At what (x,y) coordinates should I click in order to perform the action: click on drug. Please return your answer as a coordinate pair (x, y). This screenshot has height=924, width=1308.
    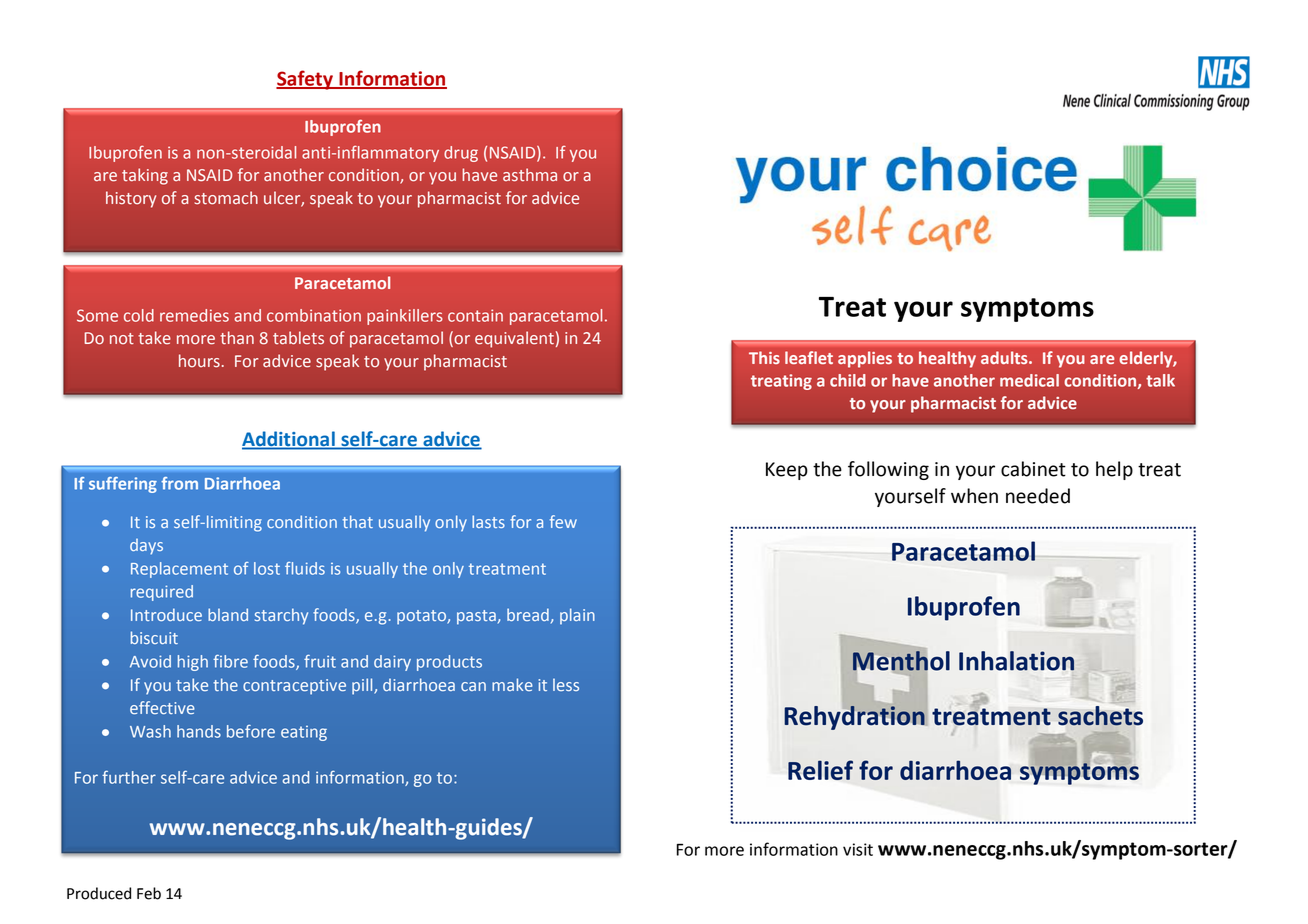
    Looking at the image, I should click on (461, 154).
